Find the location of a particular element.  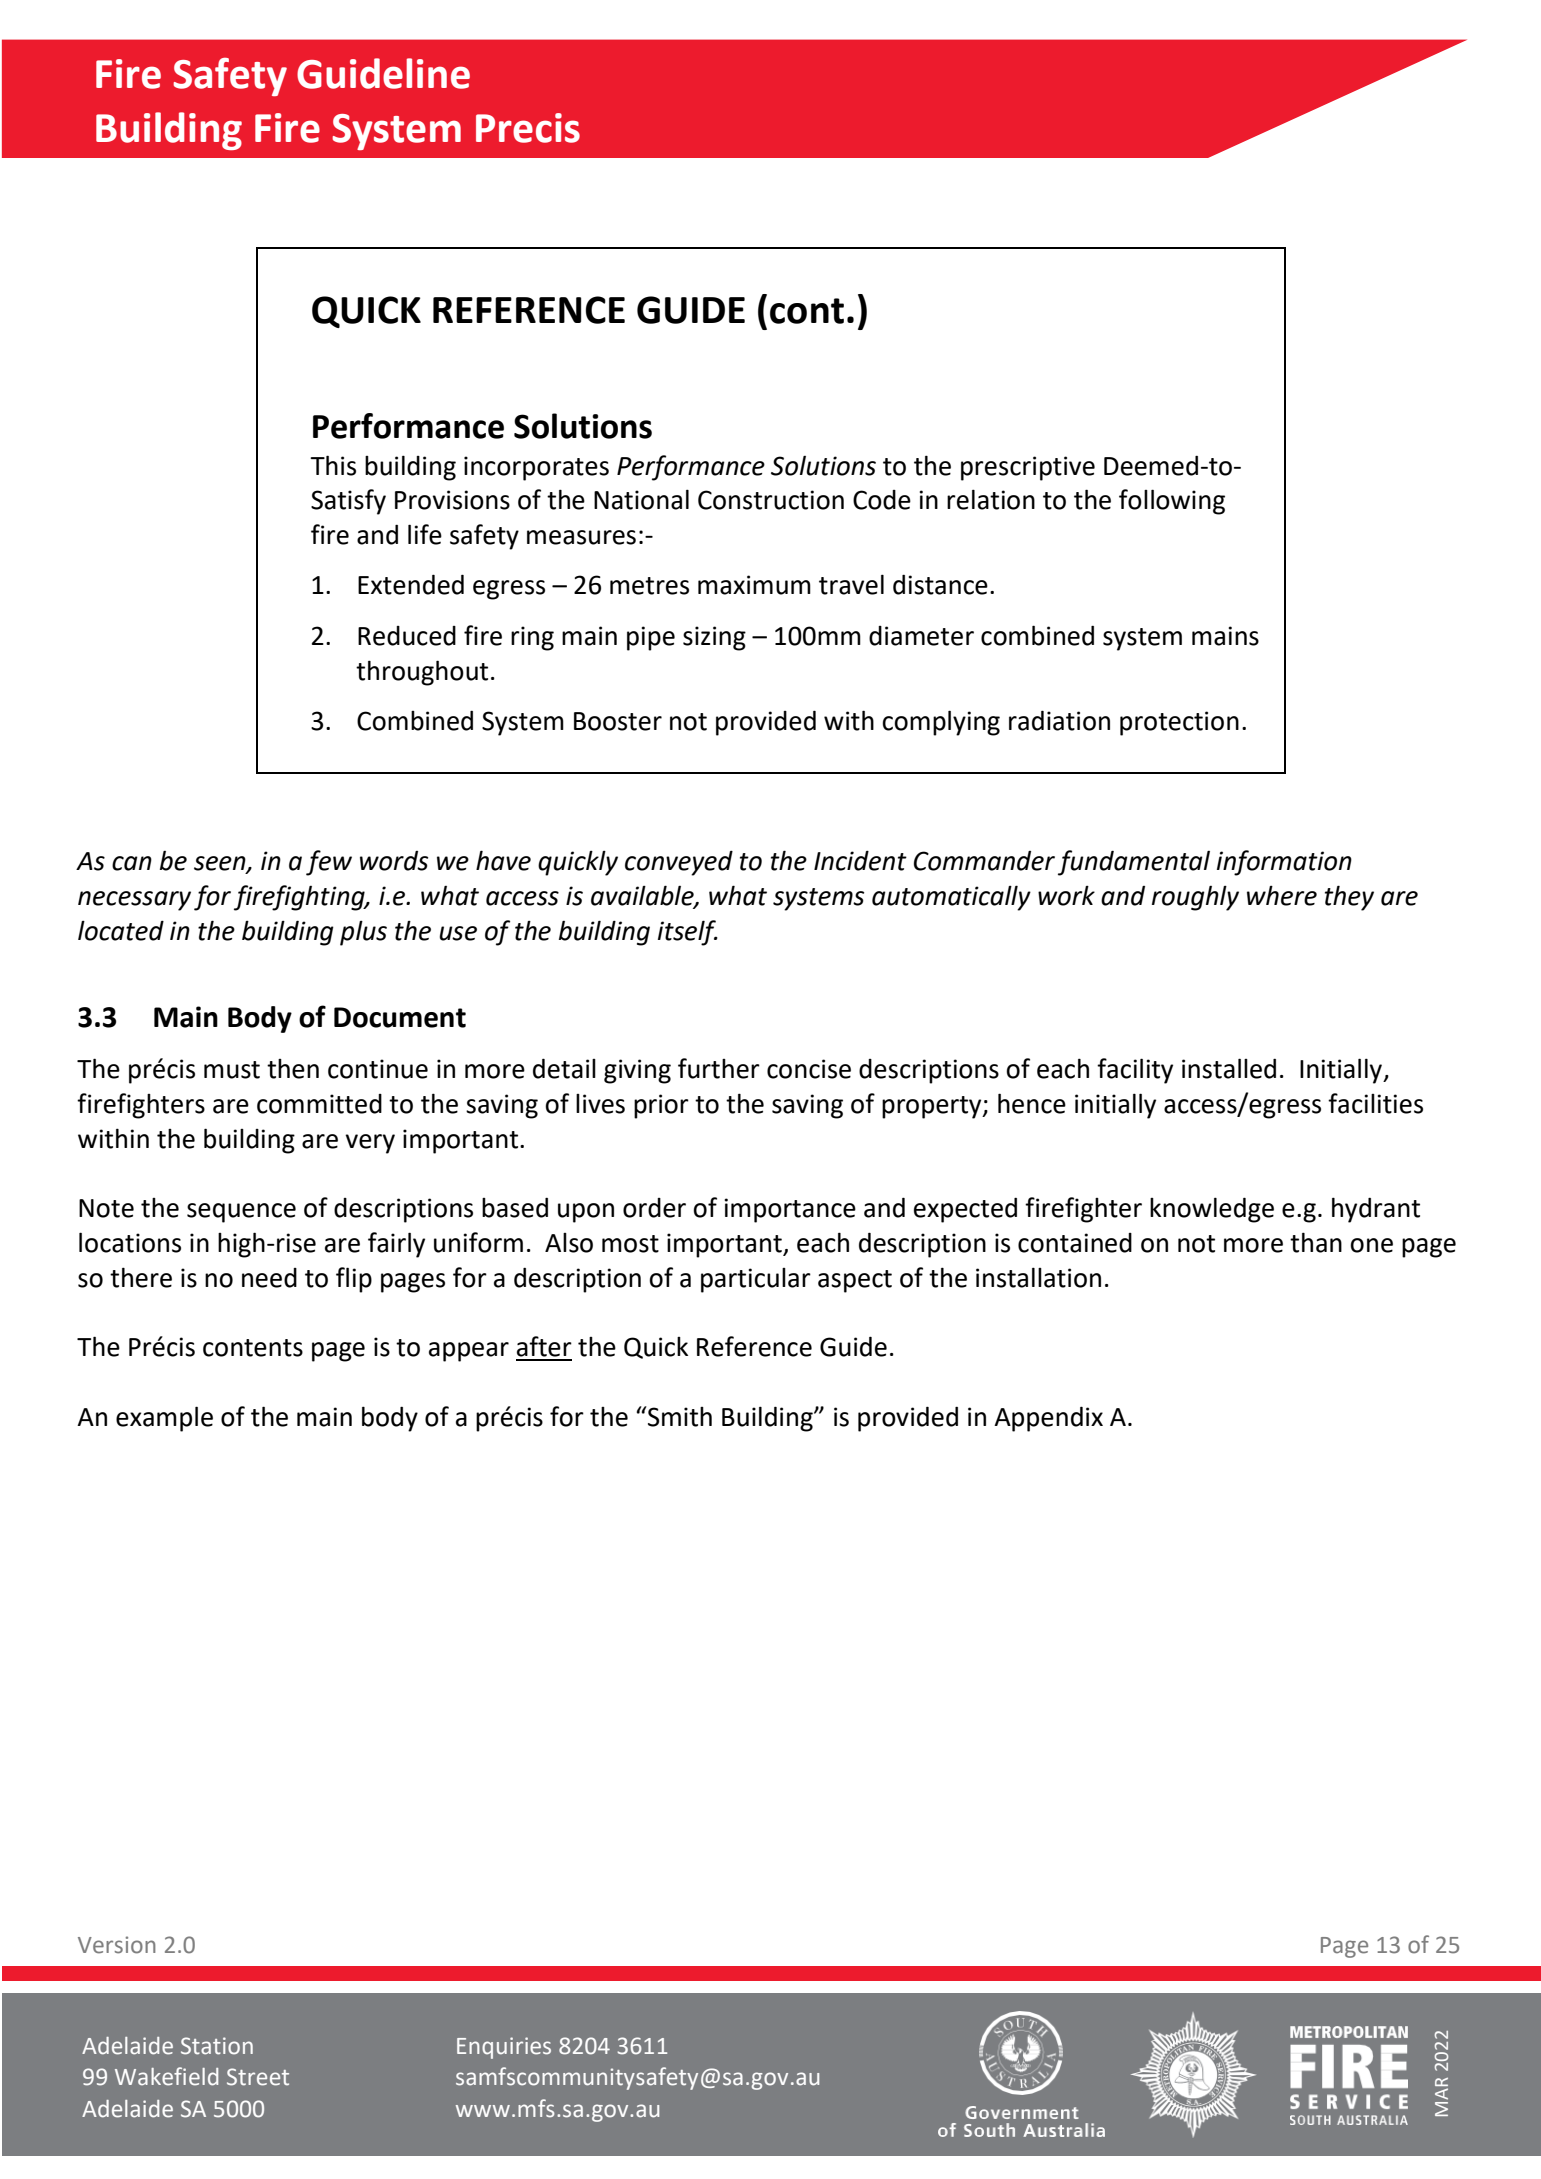

Construction is located at coordinates (771, 500).
